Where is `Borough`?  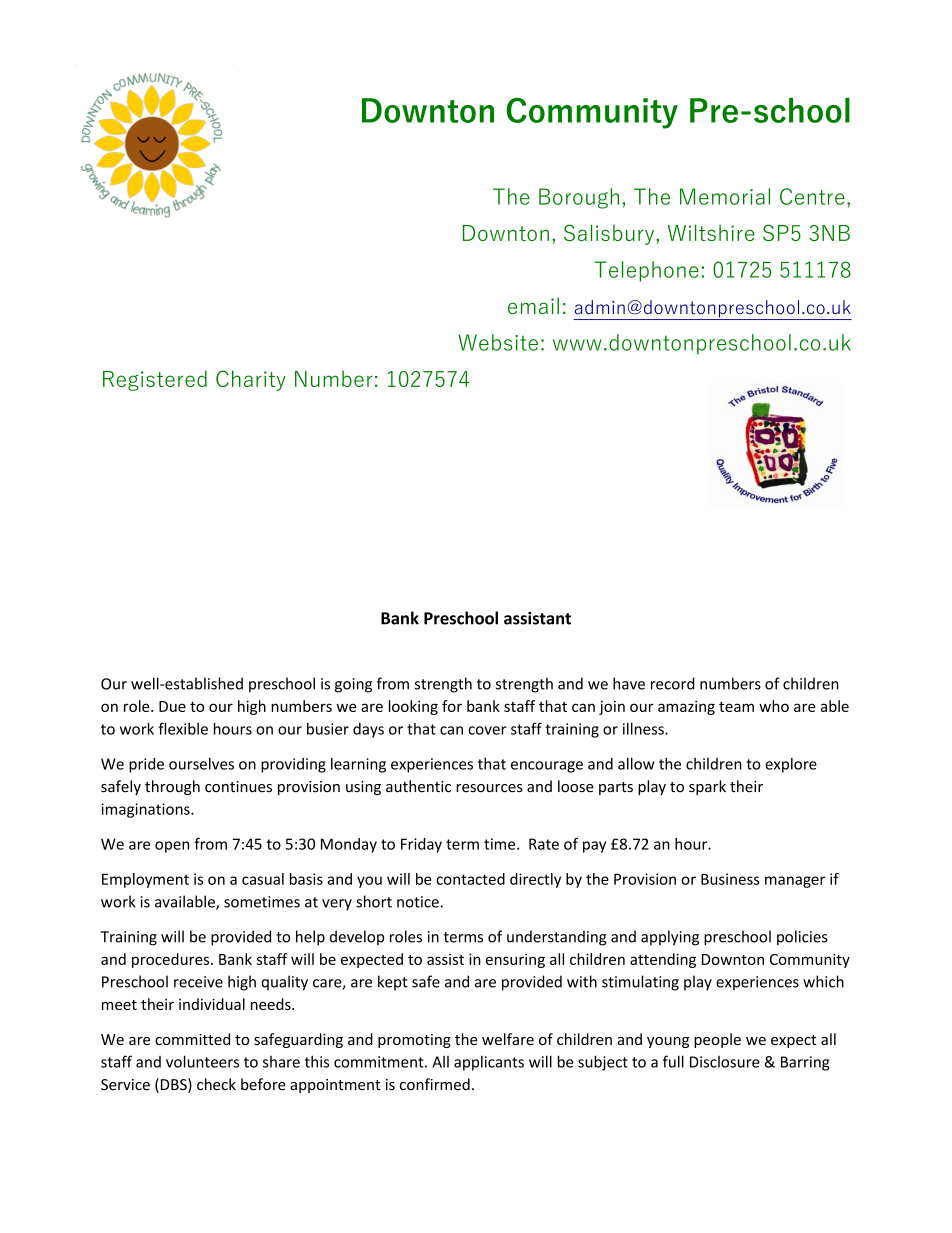 Borough is located at coordinates (579, 198).
